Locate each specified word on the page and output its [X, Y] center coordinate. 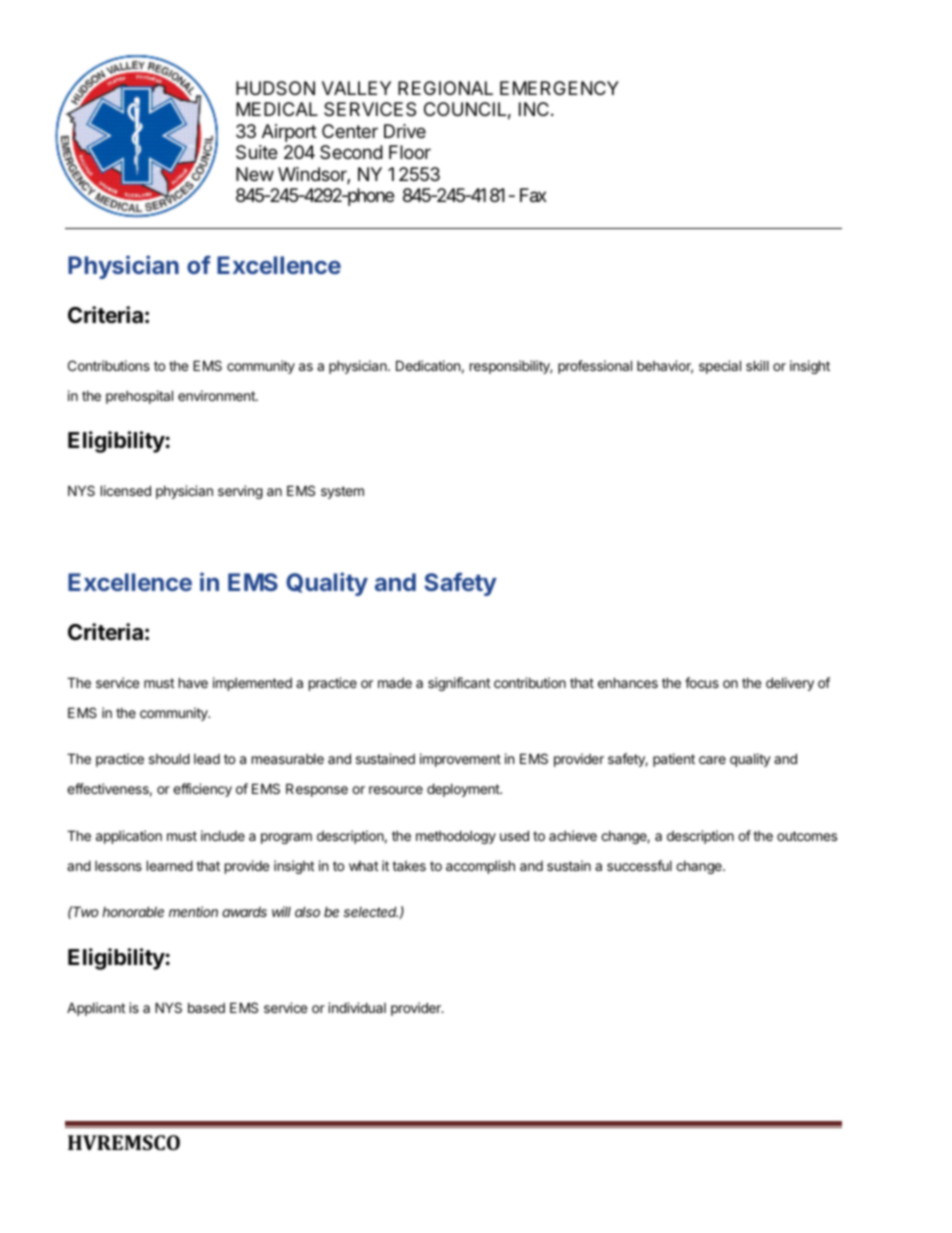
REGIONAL [445, 88]
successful [639, 865]
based [206, 1008]
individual [357, 1007]
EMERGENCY [559, 88]
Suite [256, 152]
